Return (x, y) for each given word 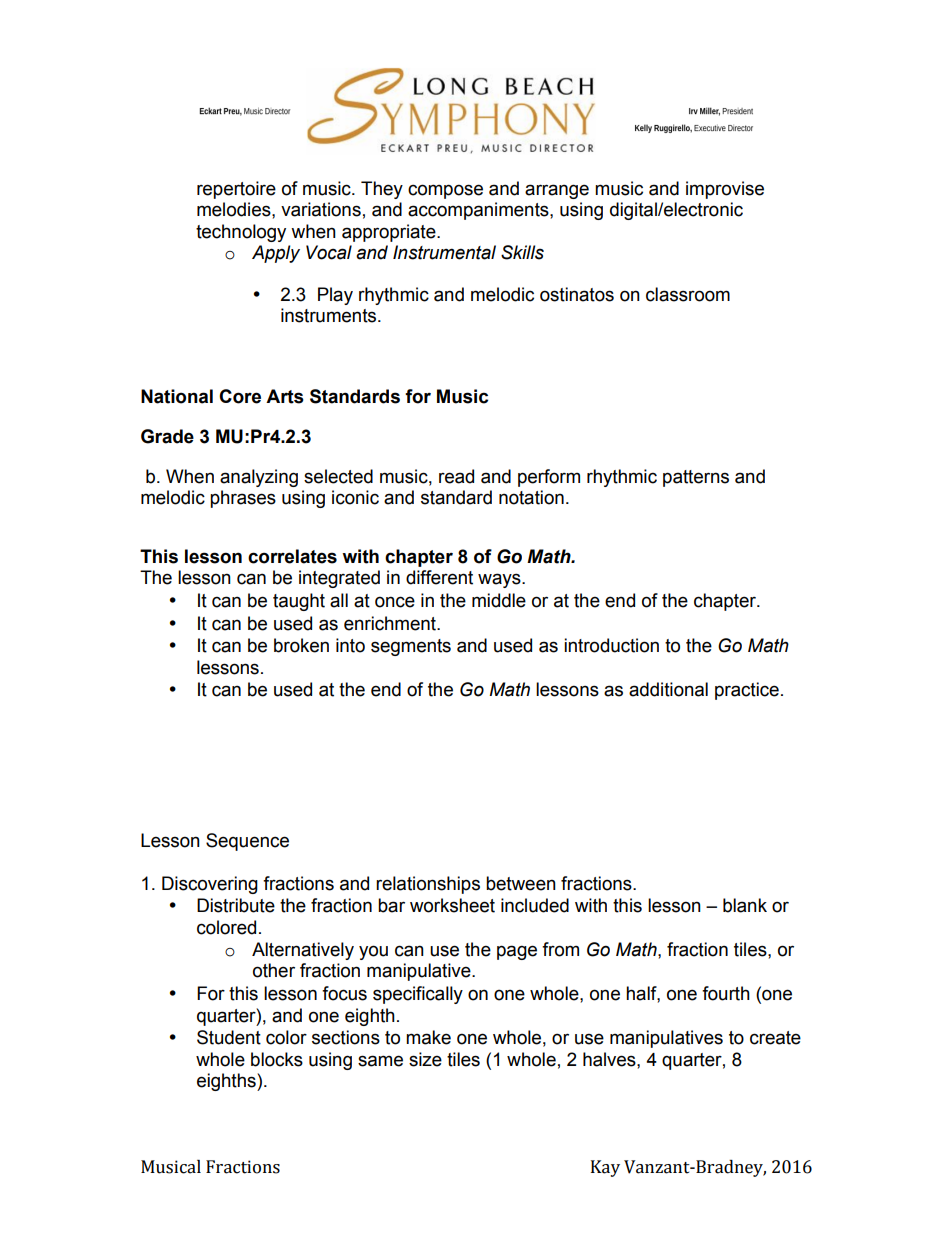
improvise (725, 190)
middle (499, 600)
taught (299, 602)
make (428, 1037)
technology (241, 233)
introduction (611, 645)
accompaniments (479, 211)
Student (229, 1037)
